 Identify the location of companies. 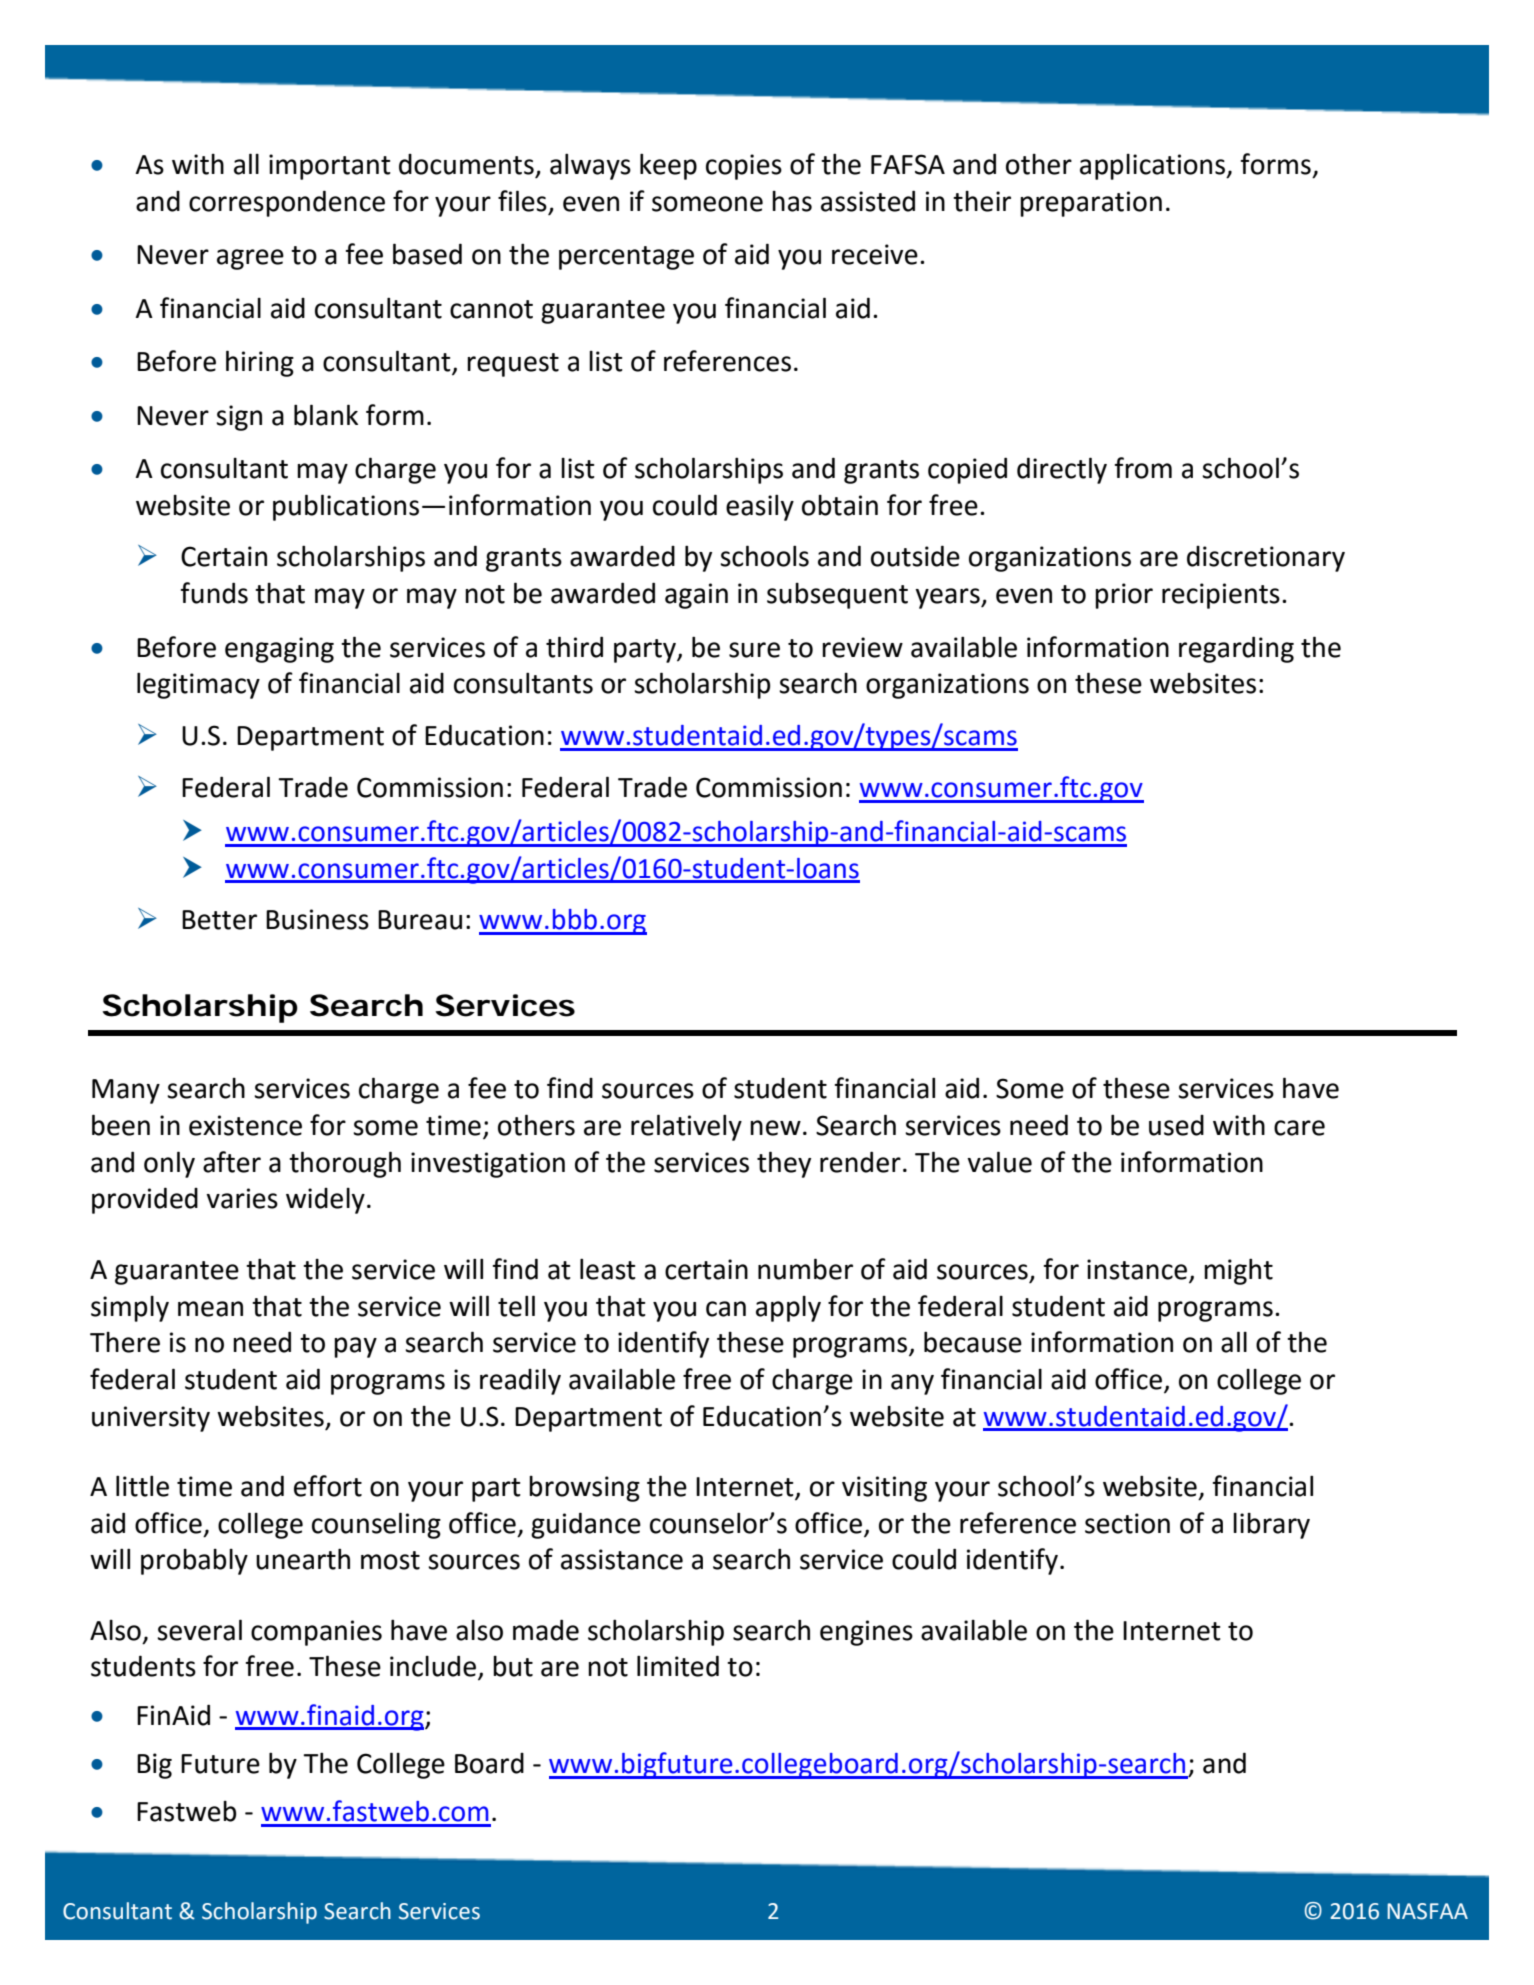
(316, 1633).
